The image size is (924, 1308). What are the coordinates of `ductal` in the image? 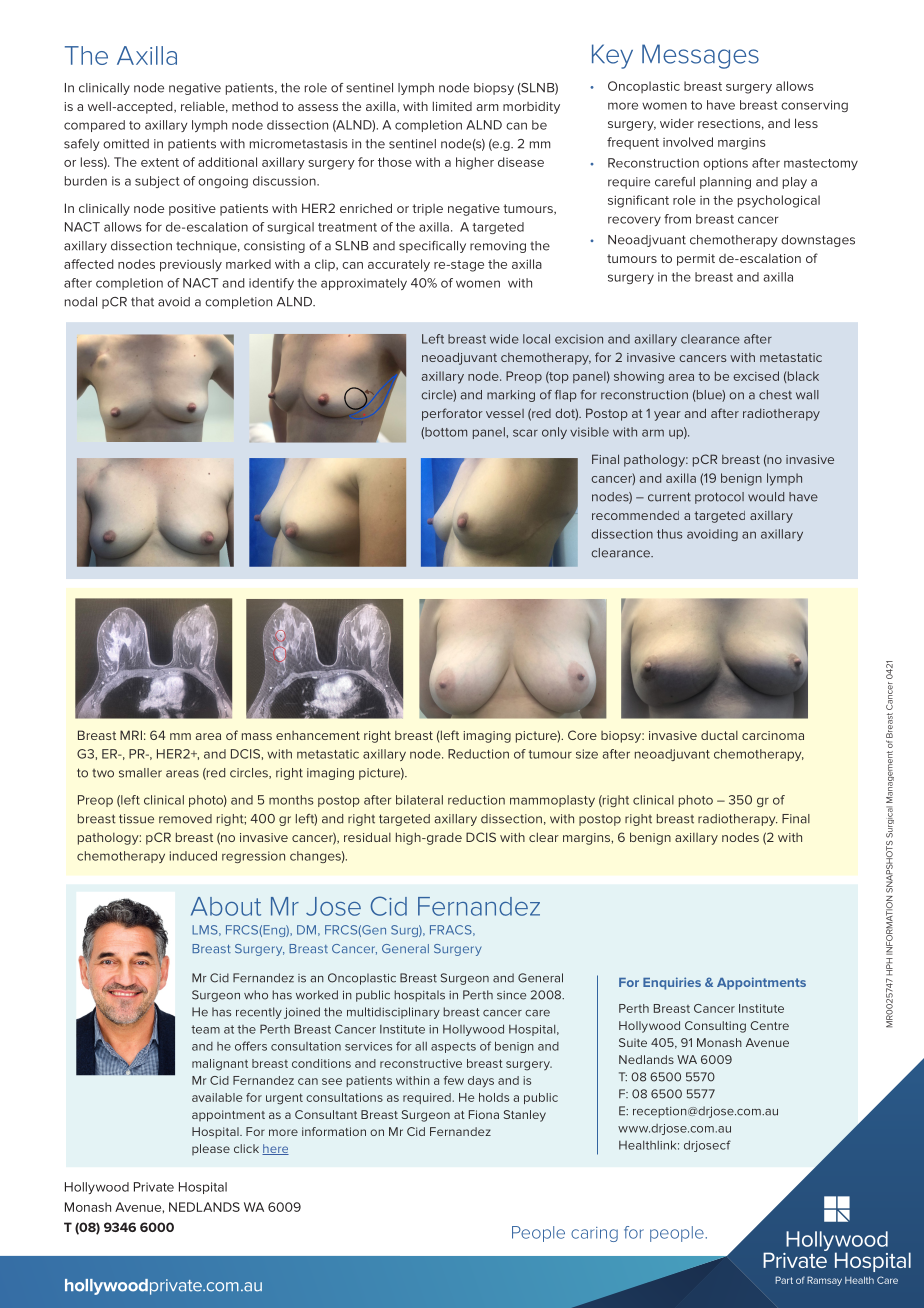 It's located at (719, 735).
